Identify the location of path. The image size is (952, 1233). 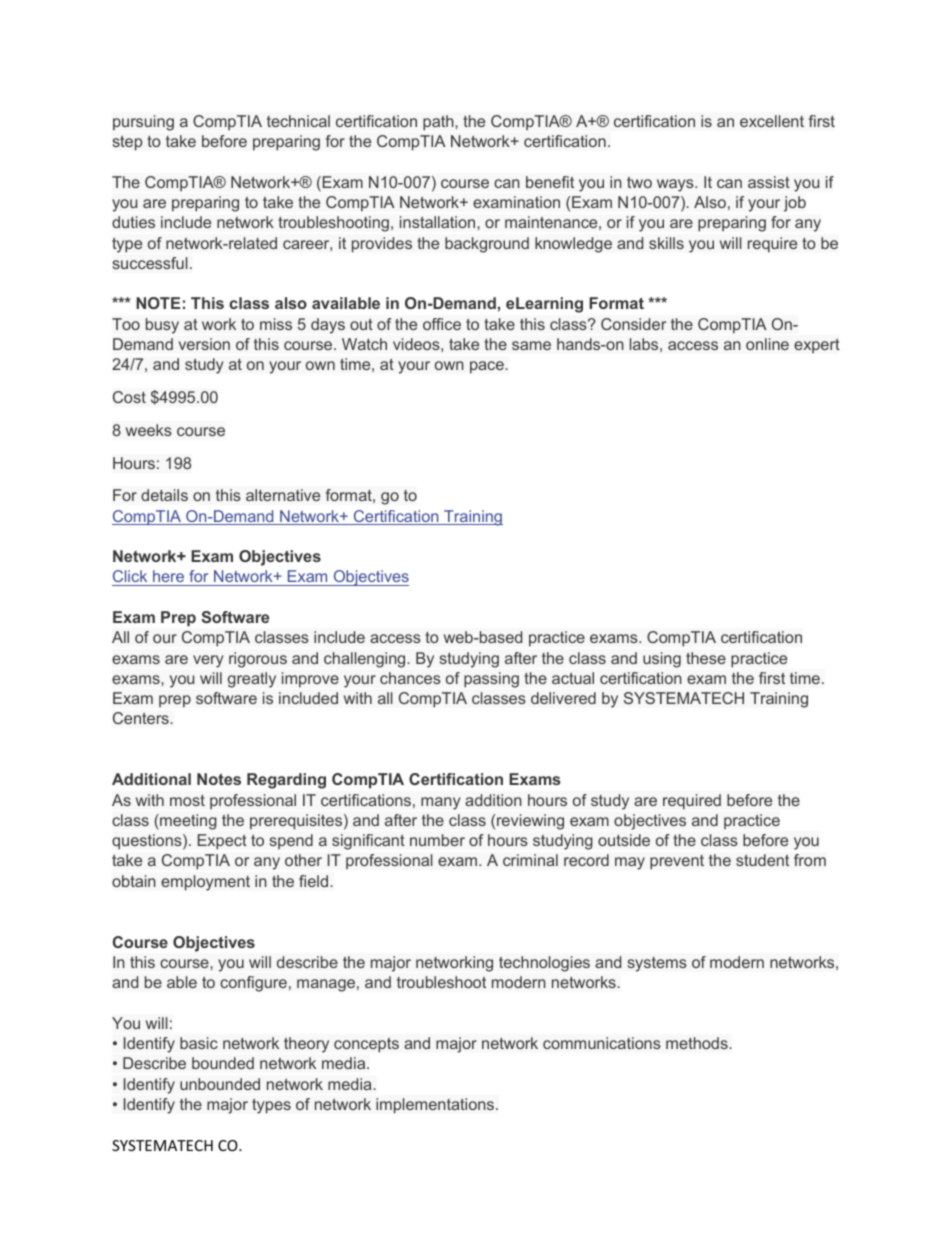
(439, 123).
